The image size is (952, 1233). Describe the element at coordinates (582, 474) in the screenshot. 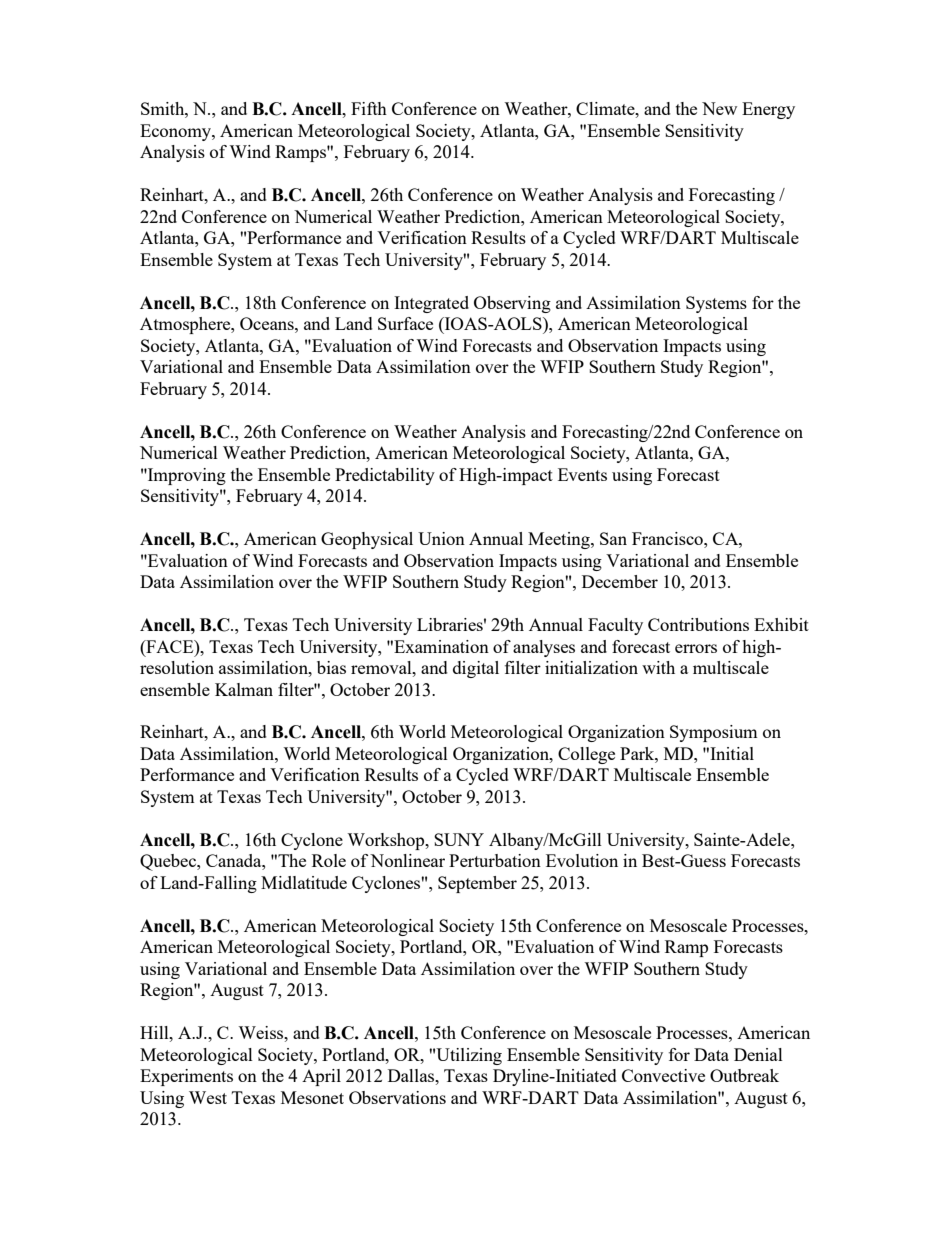

I see `Events` at that location.
